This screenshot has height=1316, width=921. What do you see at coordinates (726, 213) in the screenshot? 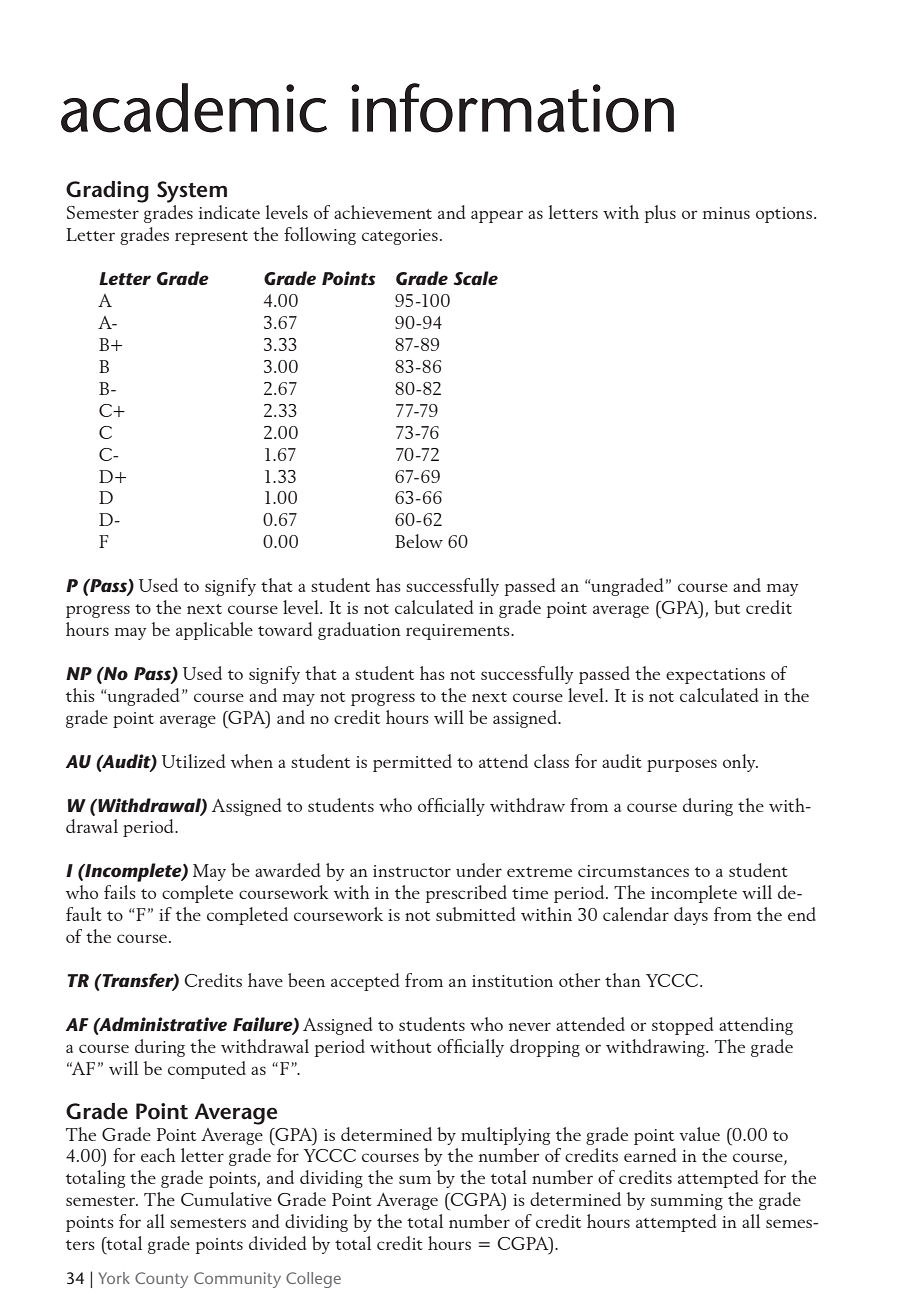
I see `minus` at bounding box center [726, 213].
